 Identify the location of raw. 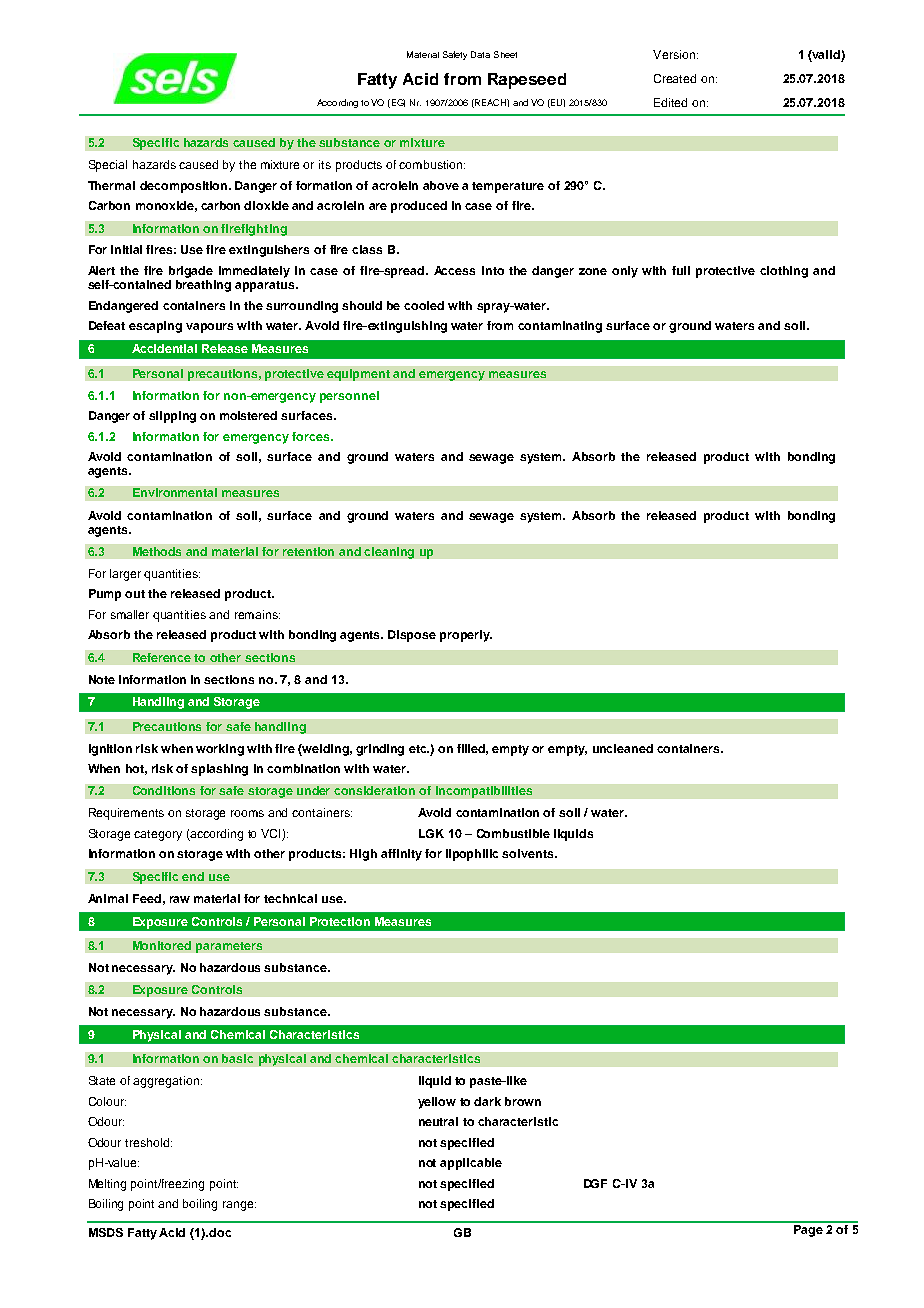
(180, 899).
